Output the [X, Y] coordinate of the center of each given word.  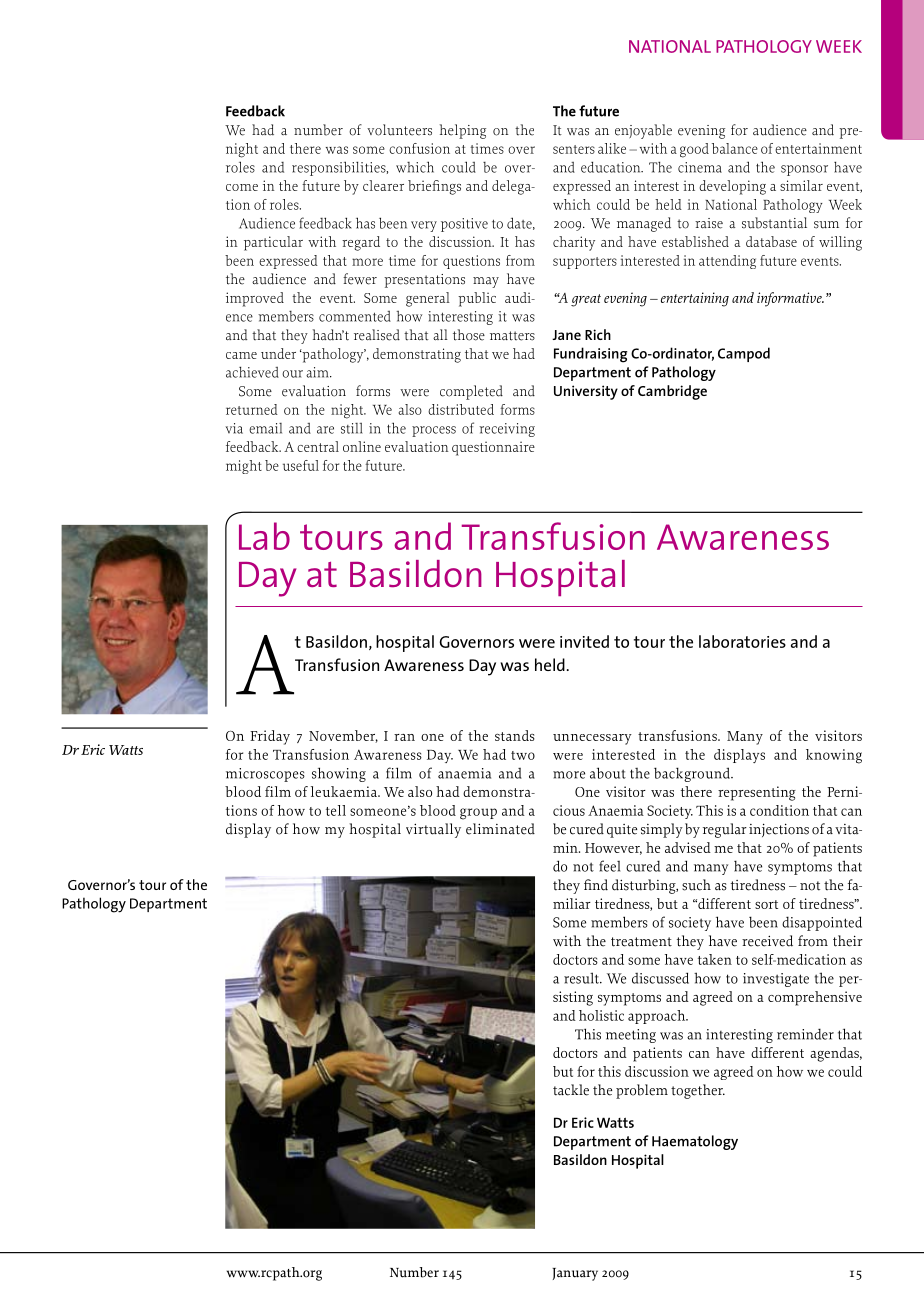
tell [336, 810]
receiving [507, 430]
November [343, 736]
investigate [776, 980]
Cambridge [672, 392]
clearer [383, 185]
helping [463, 131]
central [318, 446]
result [582, 978]
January [575, 1274]
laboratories [742, 641]
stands [515, 735]
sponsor [804, 170]
